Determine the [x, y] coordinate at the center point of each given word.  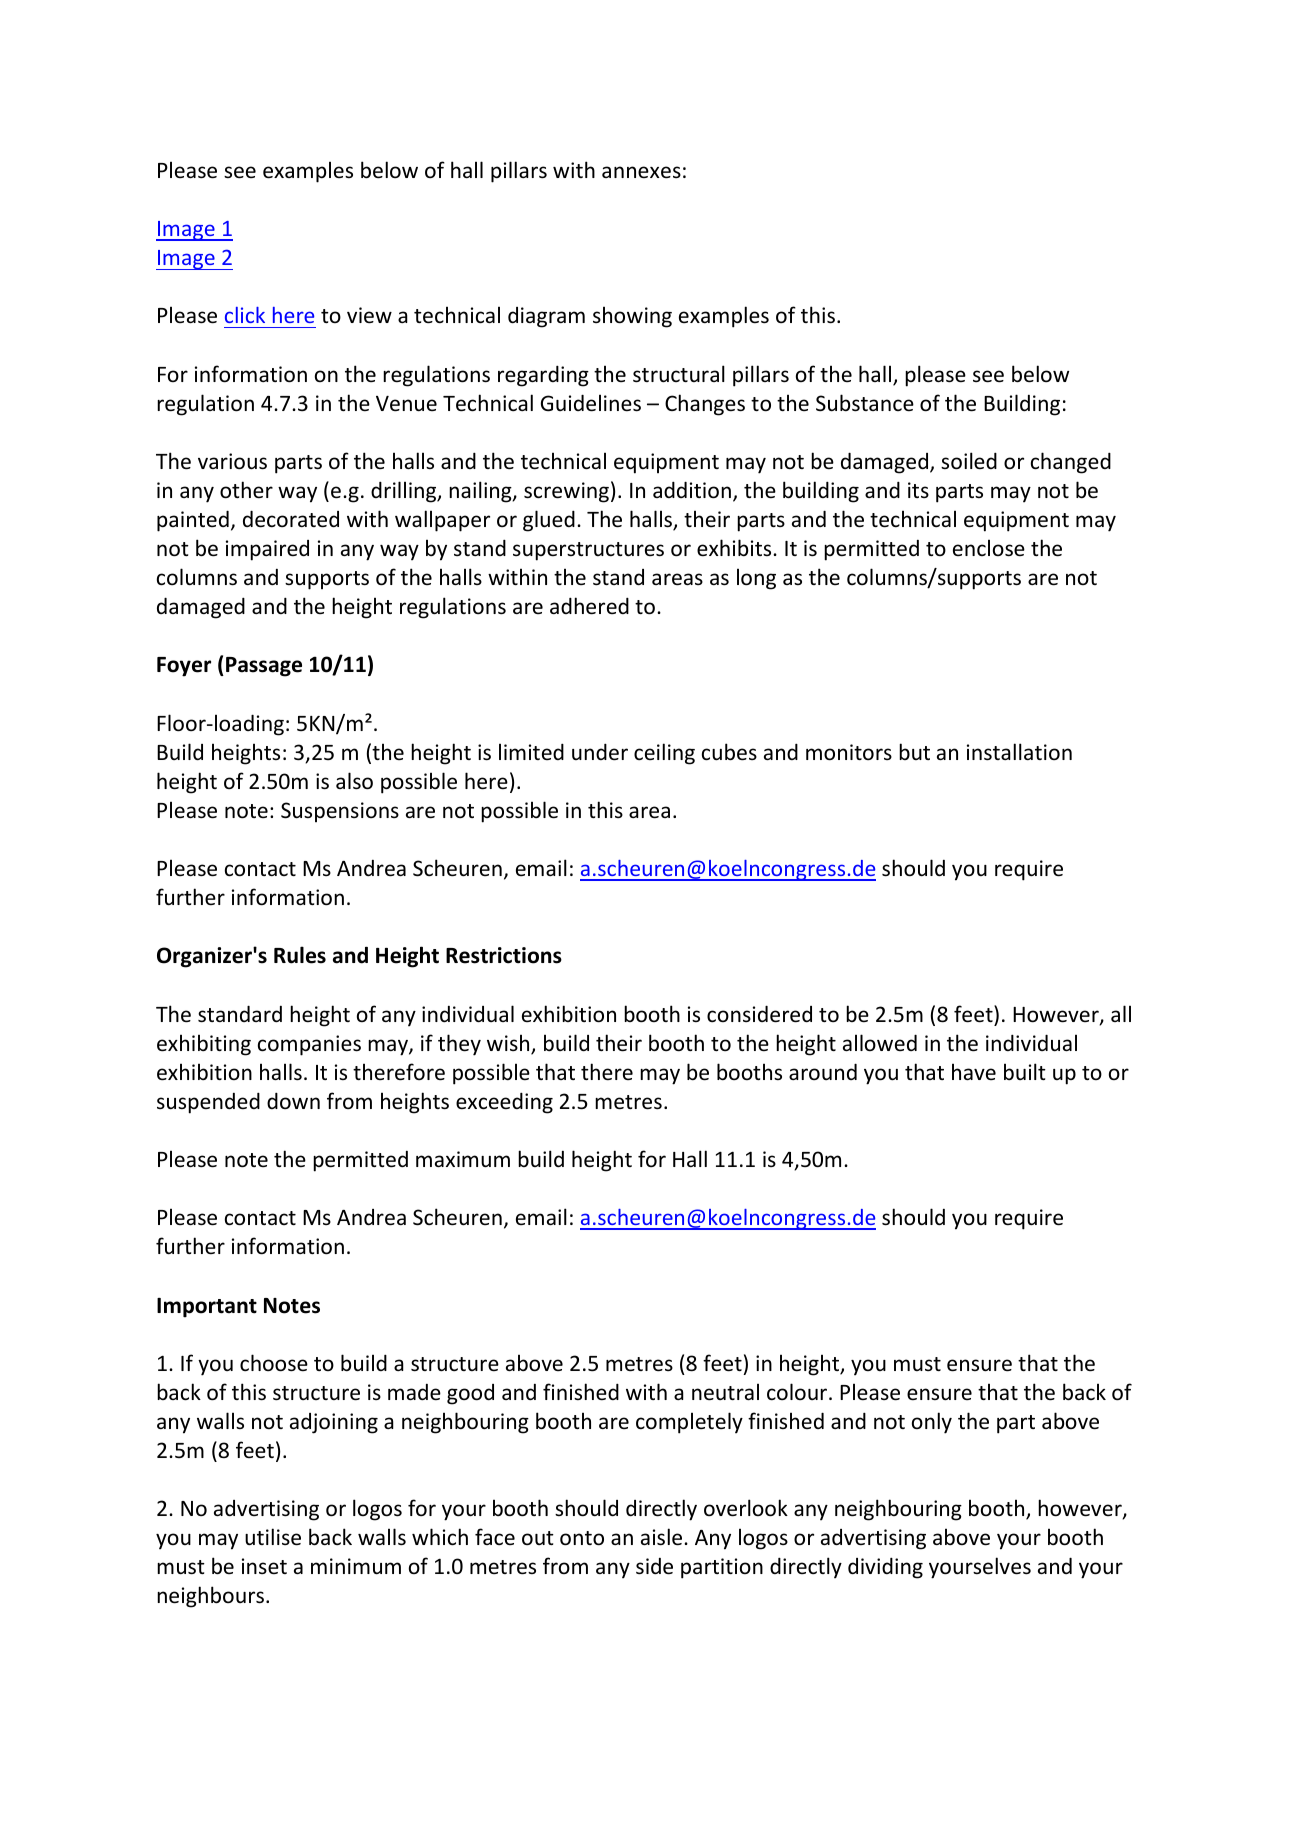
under [600, 752]
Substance [865, 403]
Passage [264, 667]
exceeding [504, 1103]
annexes [641, 172]
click [245, 315]
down [293, 1100]
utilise [273, 1537]
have [974, 1071]
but [914, 751]
